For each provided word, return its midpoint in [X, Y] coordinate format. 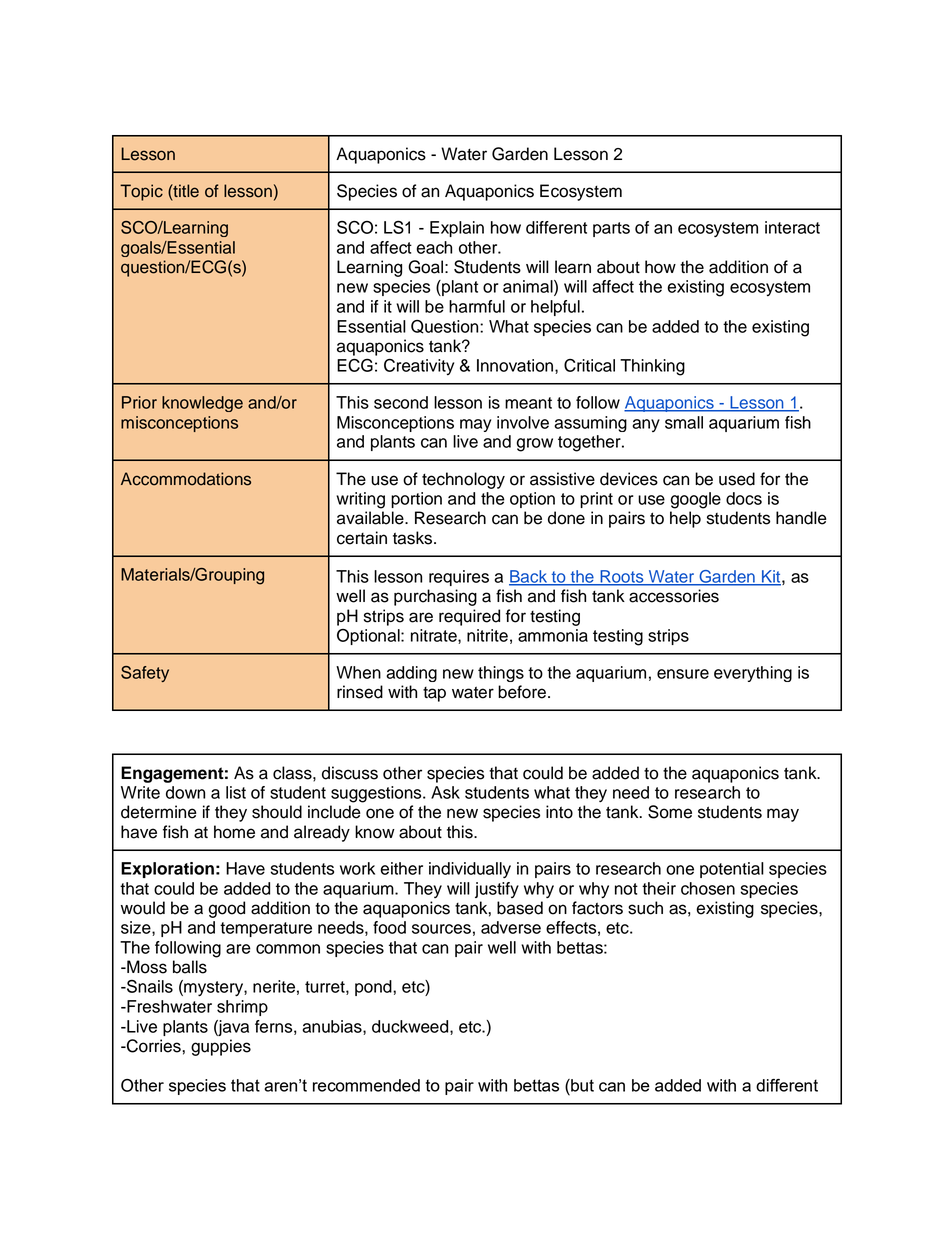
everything [753, 674]
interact [792, 227]
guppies [221, 1047]
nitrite [487, 635]
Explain [457, 229]
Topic [141, 192]
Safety [145, 674]
